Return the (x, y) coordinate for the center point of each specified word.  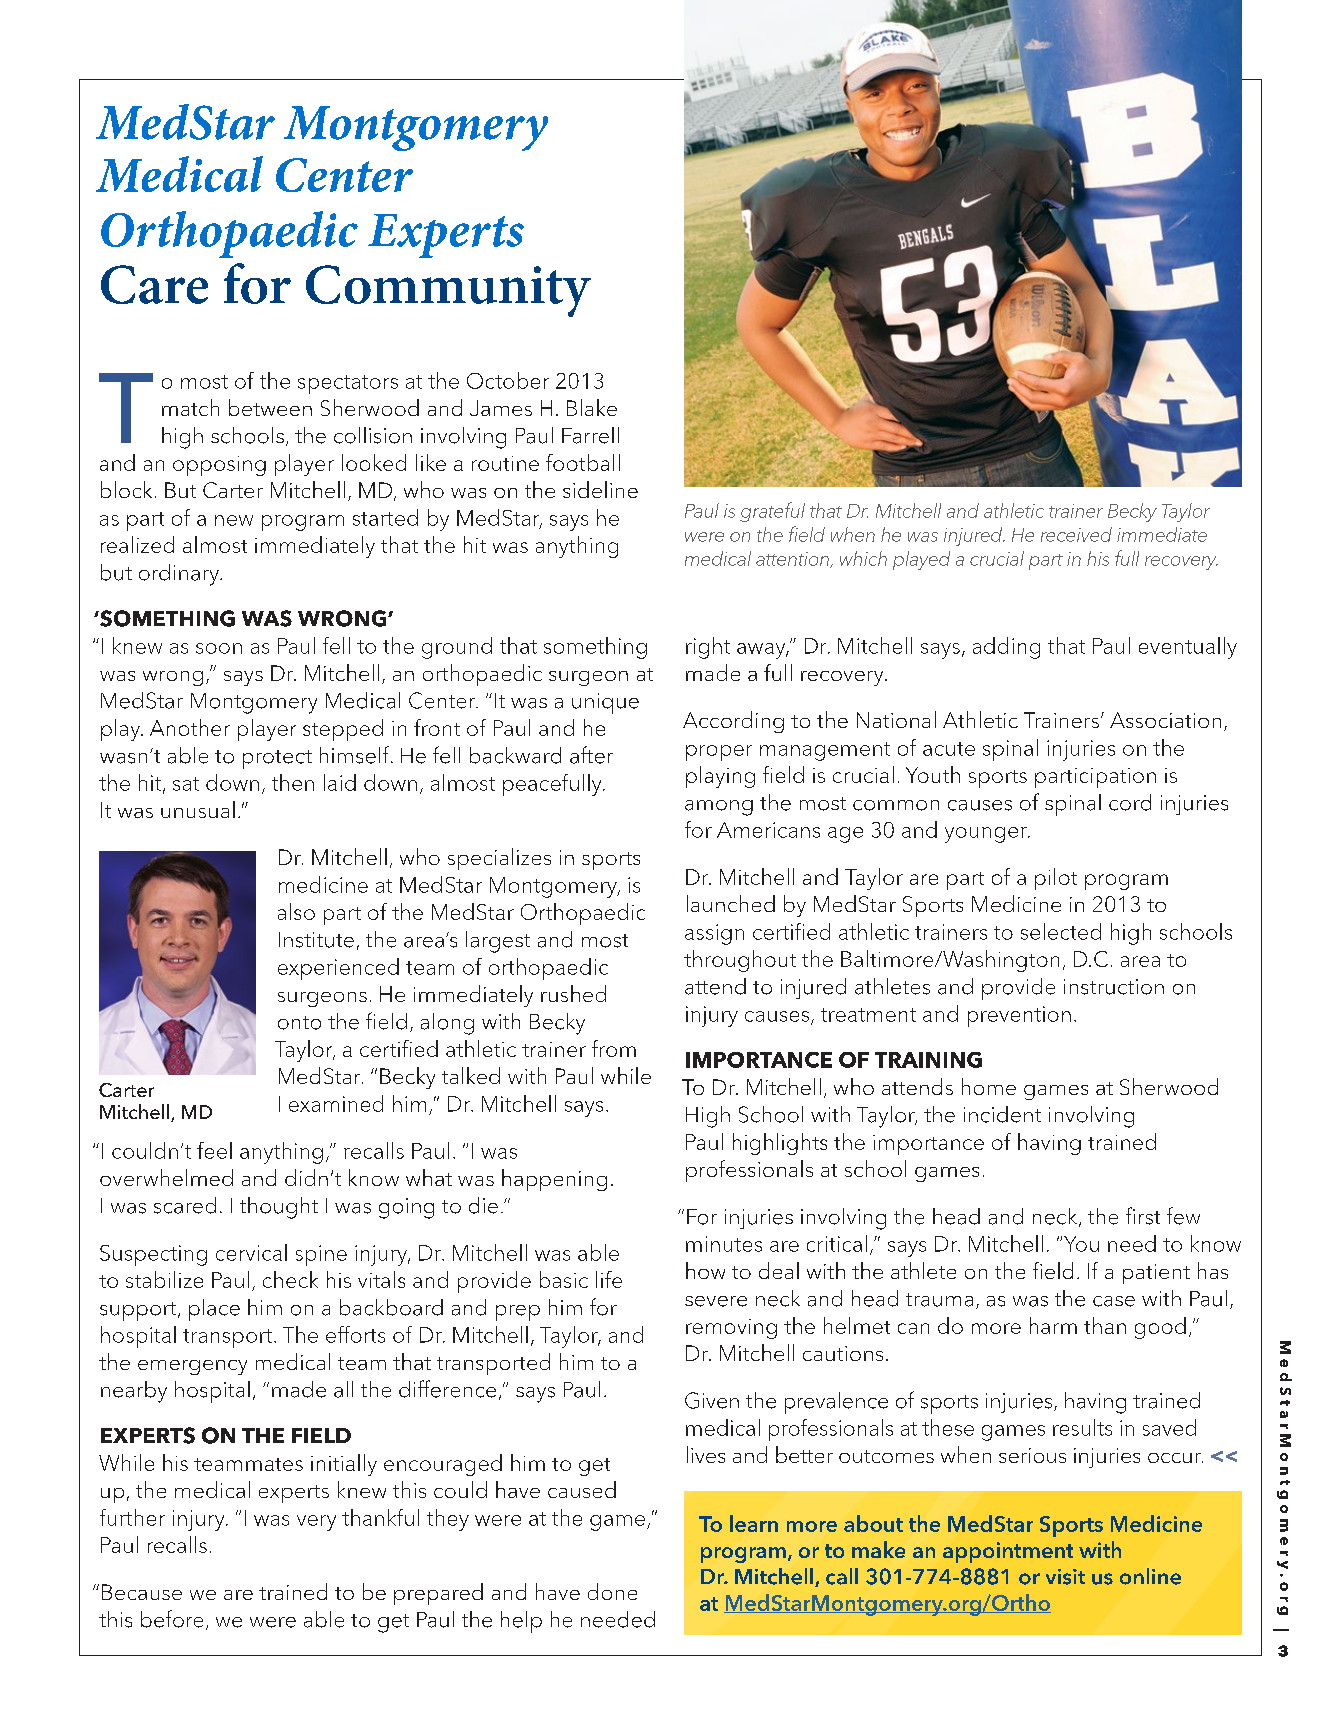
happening (554, 1180)
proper (719, 753)
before (172, 1619)
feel (214, 1150)
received (1076, 534)
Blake (592, 407)
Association (1165, 720)
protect (277, 759)
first (1143, 1216)
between (270, 407)
